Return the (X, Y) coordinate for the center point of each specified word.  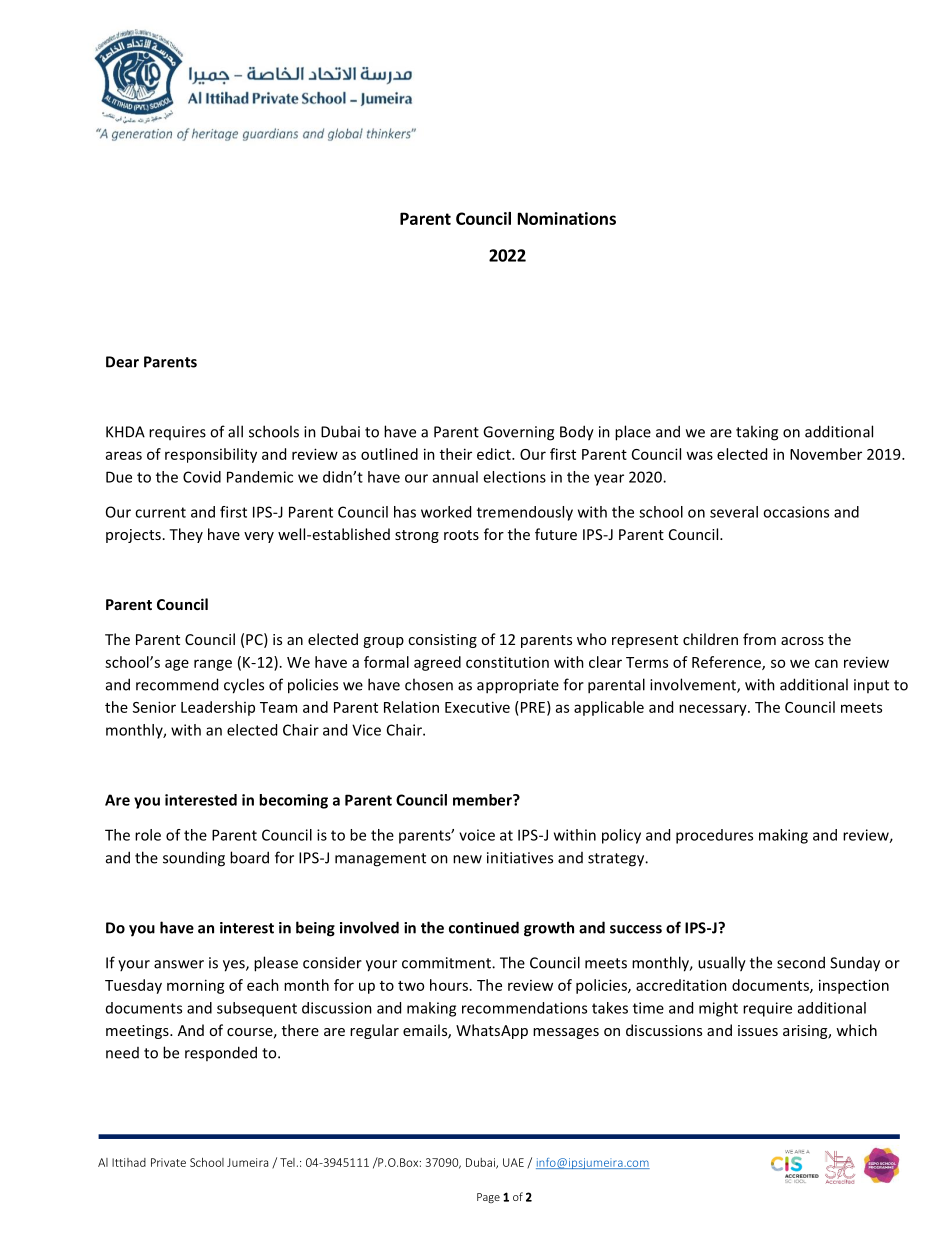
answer (179, 964)
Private (168, 1162)
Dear (122, 362)
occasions (796, 512)
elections (514, 477)
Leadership (218, 708)
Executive (477, 707)
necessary (714, 710)
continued (484, 927)
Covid (202, 477)
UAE (513, 1162)
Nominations (567, 218)
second (801, 962)
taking (757, 433)
